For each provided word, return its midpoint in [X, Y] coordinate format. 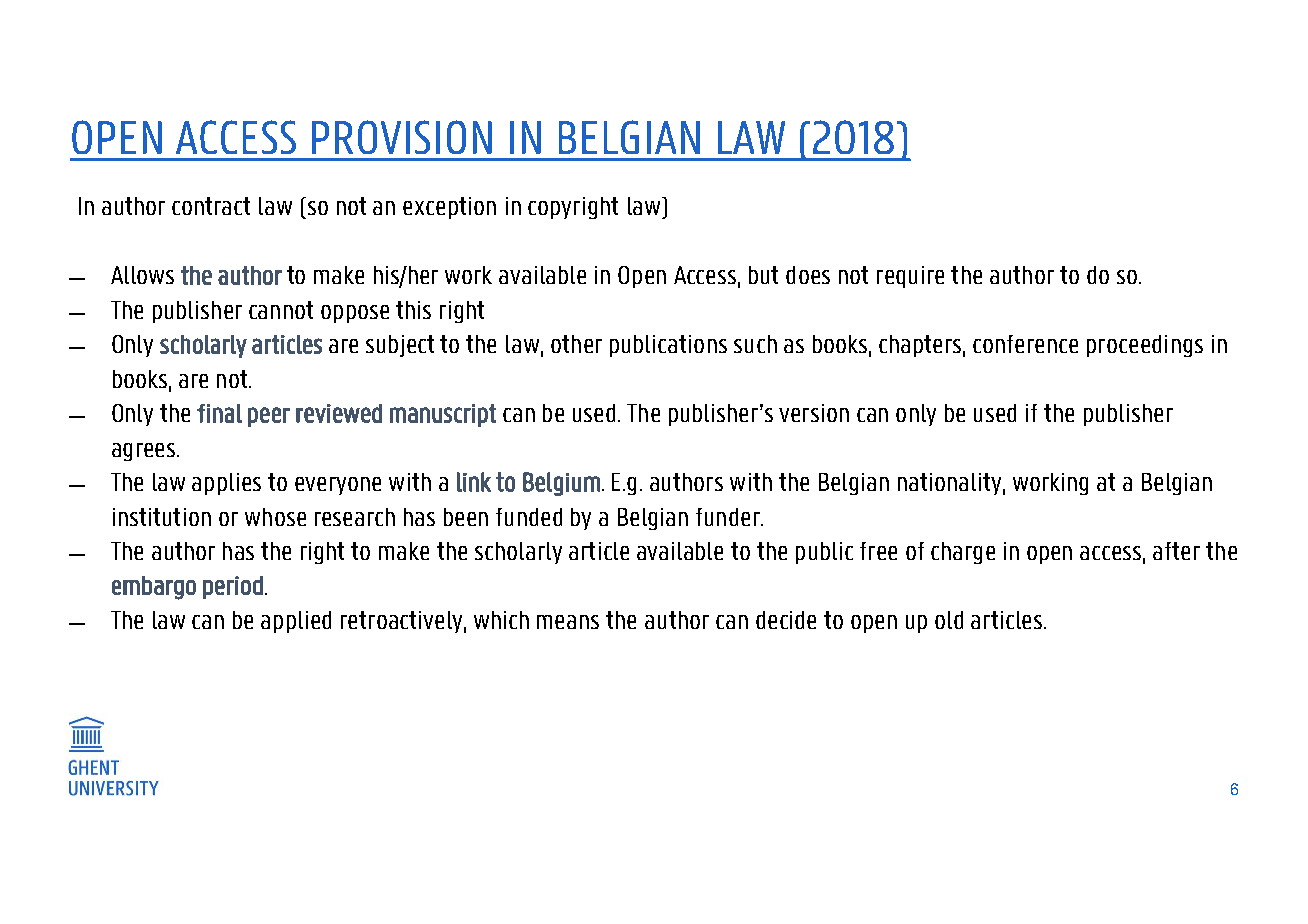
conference [1025, 344]
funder [729, 517]
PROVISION [402, 137]
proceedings [1145, 346]
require [910, 277]
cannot [281, 310]
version [814, 413]
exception [449, 208]
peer [269, 417]
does [808, 275]
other [576, 344]
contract [211, 206]
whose [275, 517]
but [763, 275]
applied [296, 622]
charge [963, 553]
